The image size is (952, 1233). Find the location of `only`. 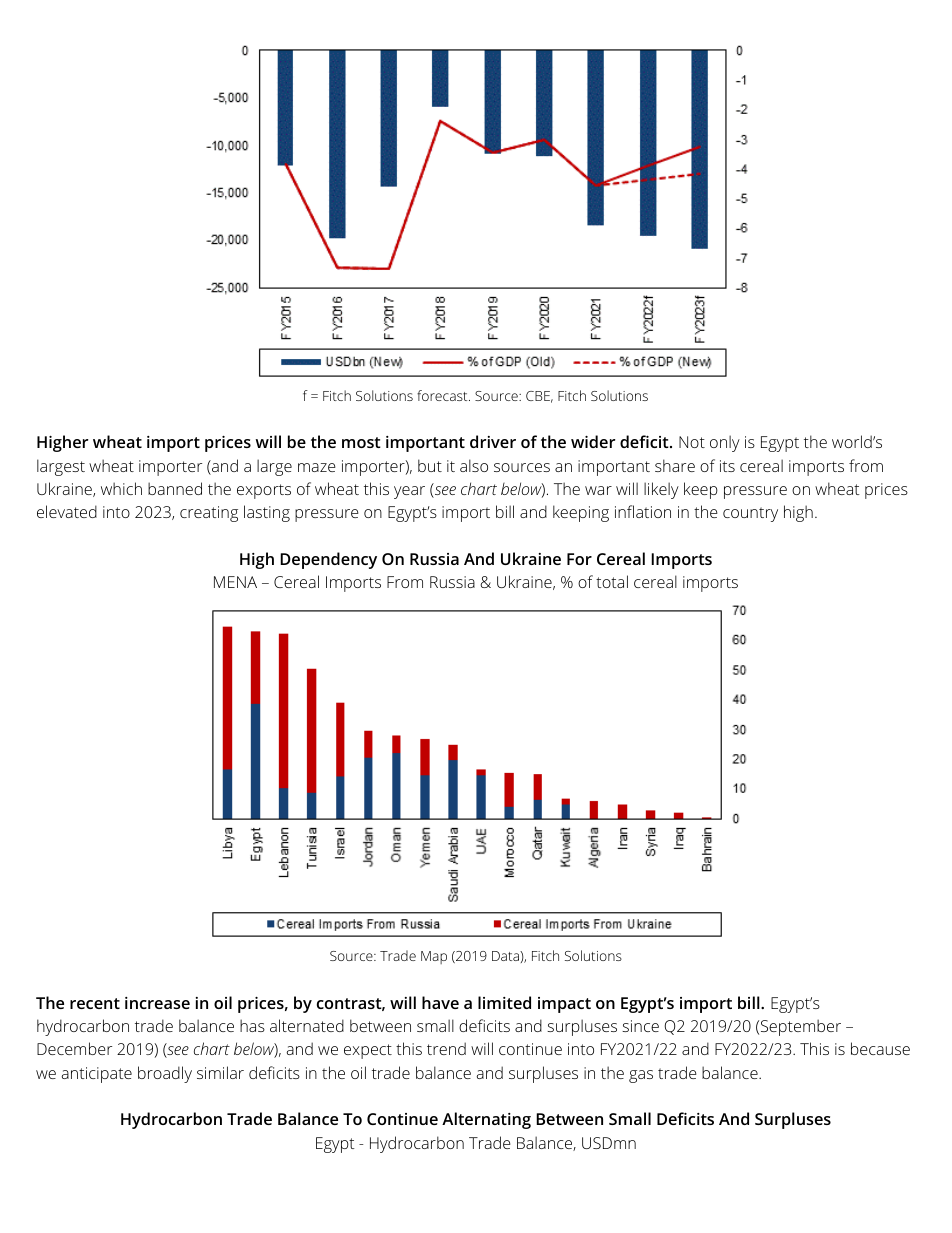

only is located at coordinates (725, 443).
